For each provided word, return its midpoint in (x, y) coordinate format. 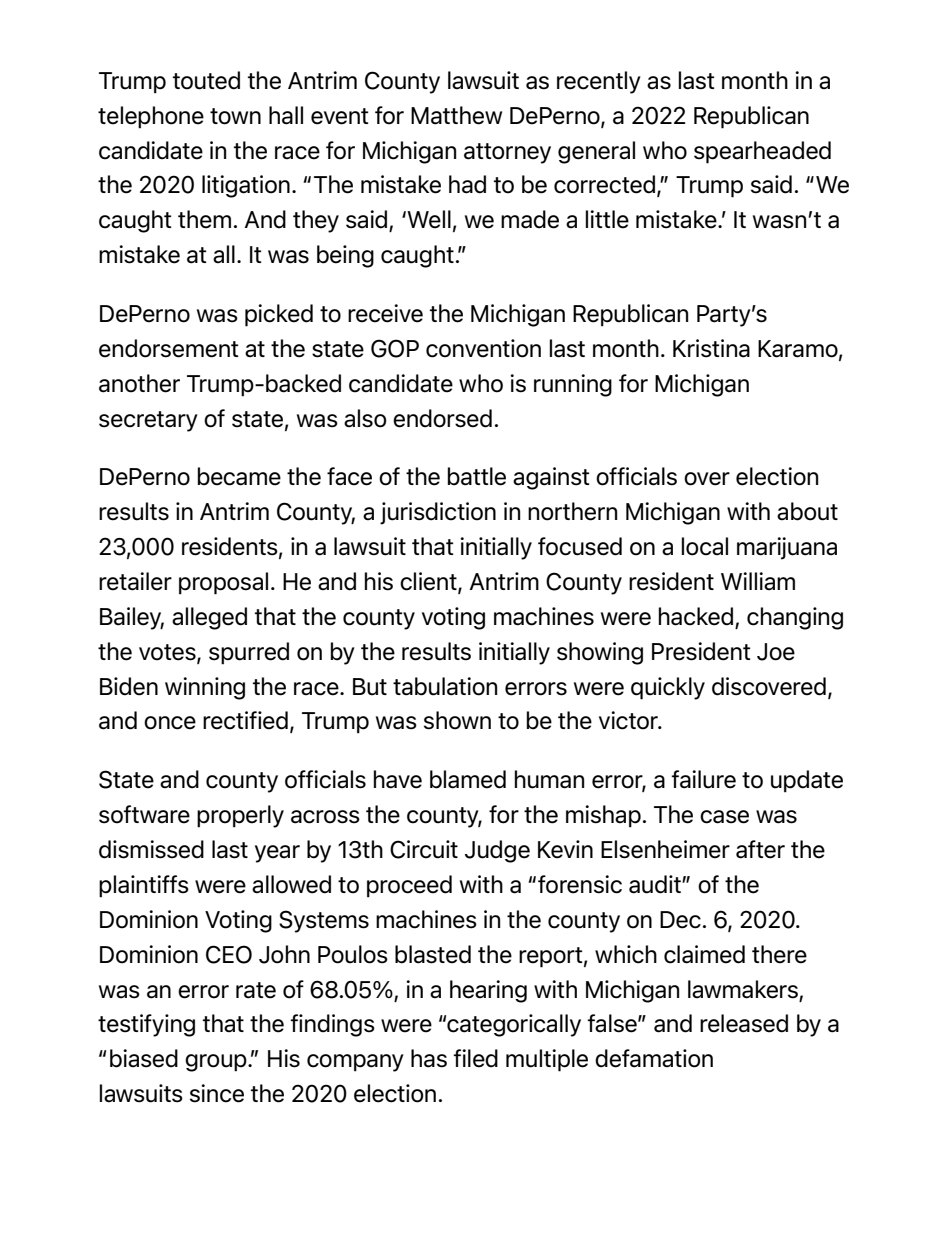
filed (475, 1058)
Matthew (456, 115)
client (429, 582)
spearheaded (762, 152)
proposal (223, 583)
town (235, 116)
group (217, 1063)
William (758, 581)
